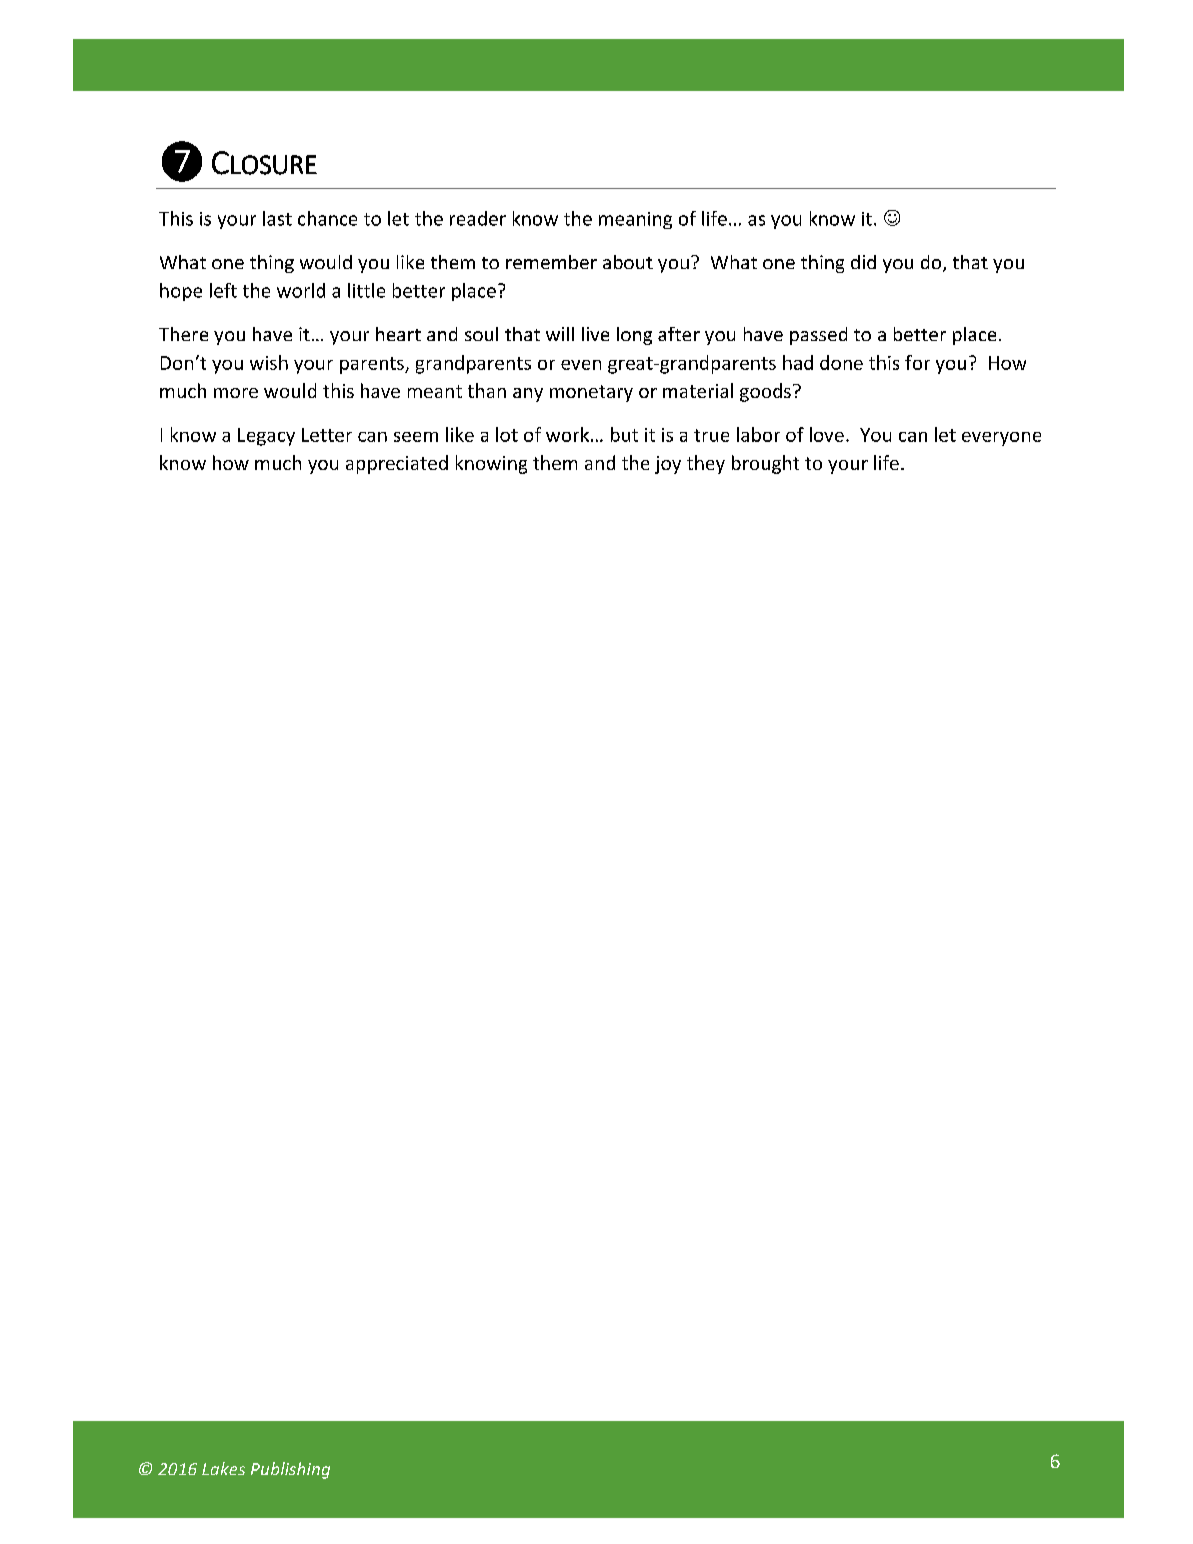  What do you see at coordinates (1001, 439) in the document?
I see `everyone` at bounding box center [1001, 439].
